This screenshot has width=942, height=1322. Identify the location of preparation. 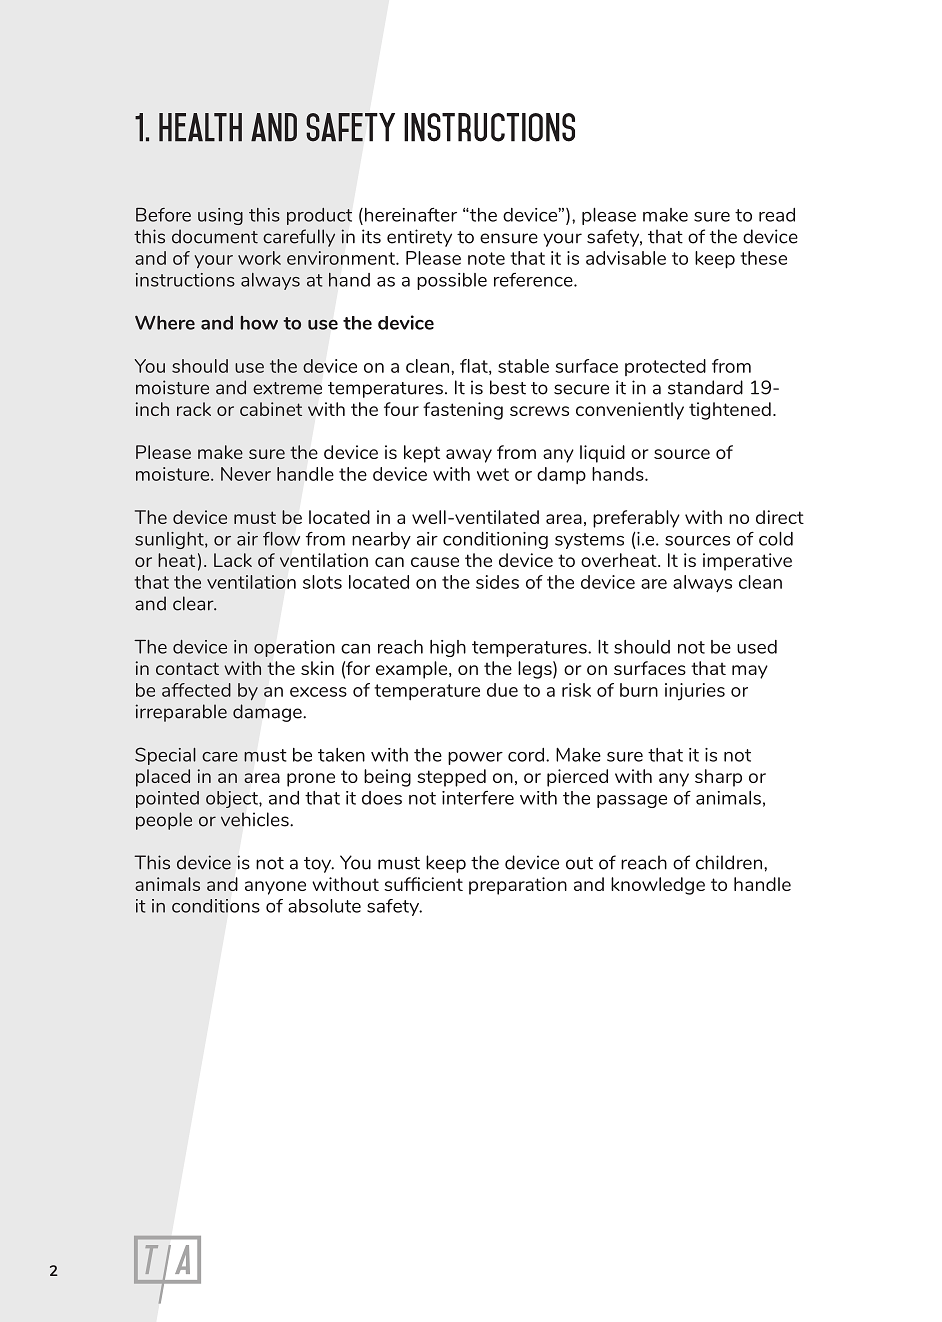
(518, 886).
